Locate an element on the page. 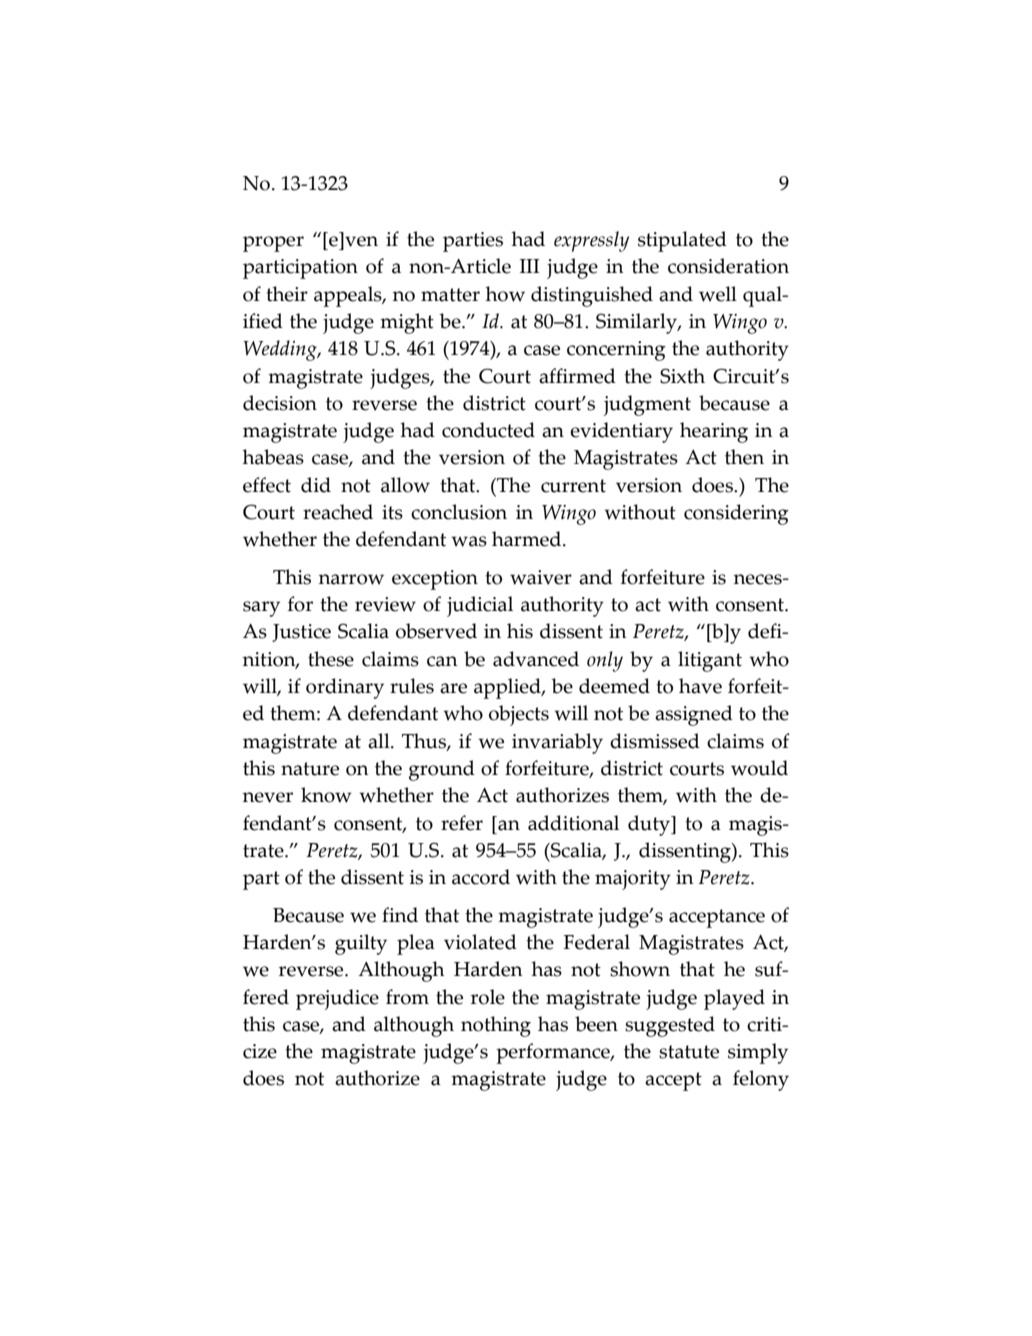  narrow is located at coordinates (351, 579).
